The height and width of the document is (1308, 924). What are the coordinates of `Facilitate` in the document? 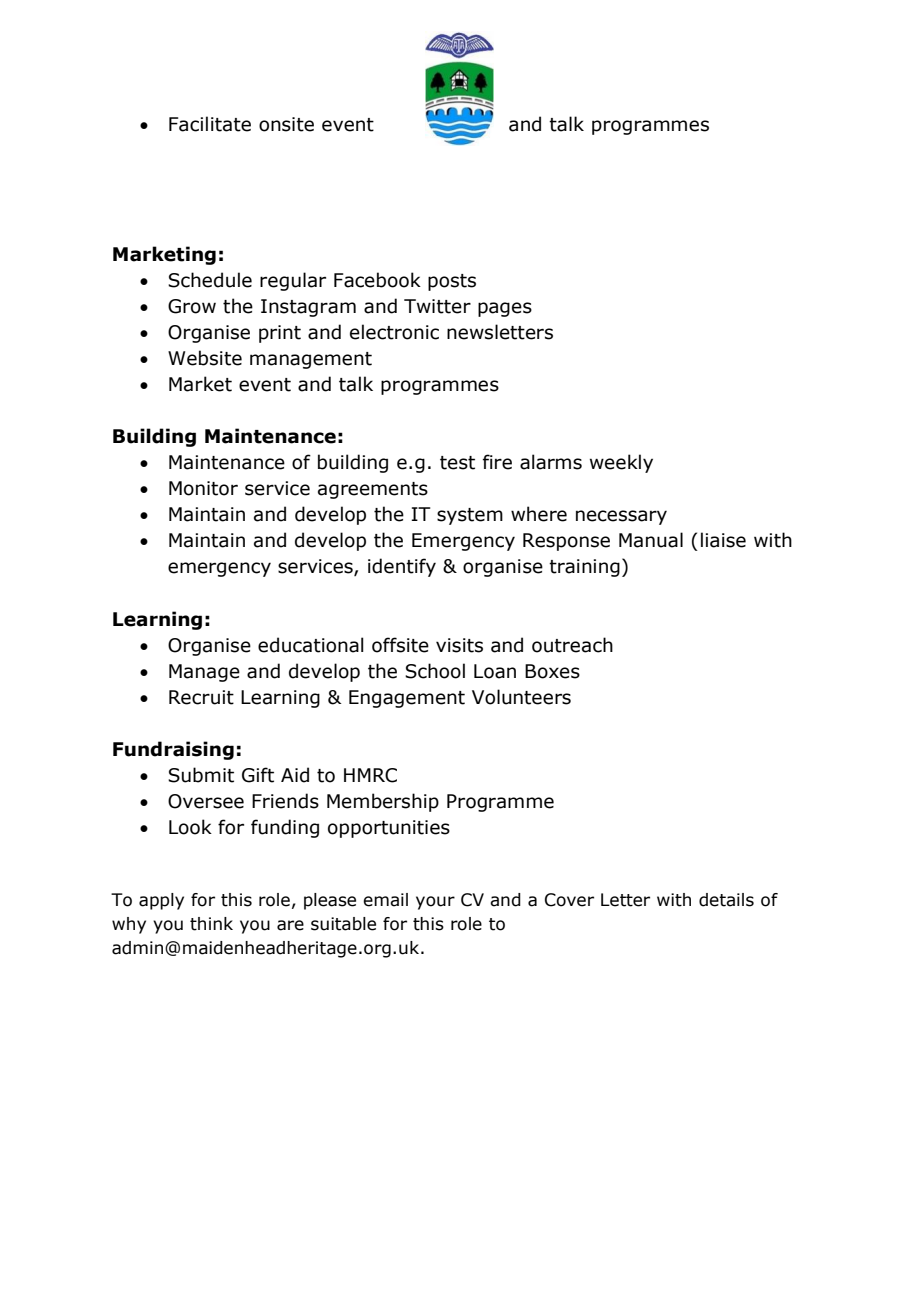 It's located at (210, 124).
